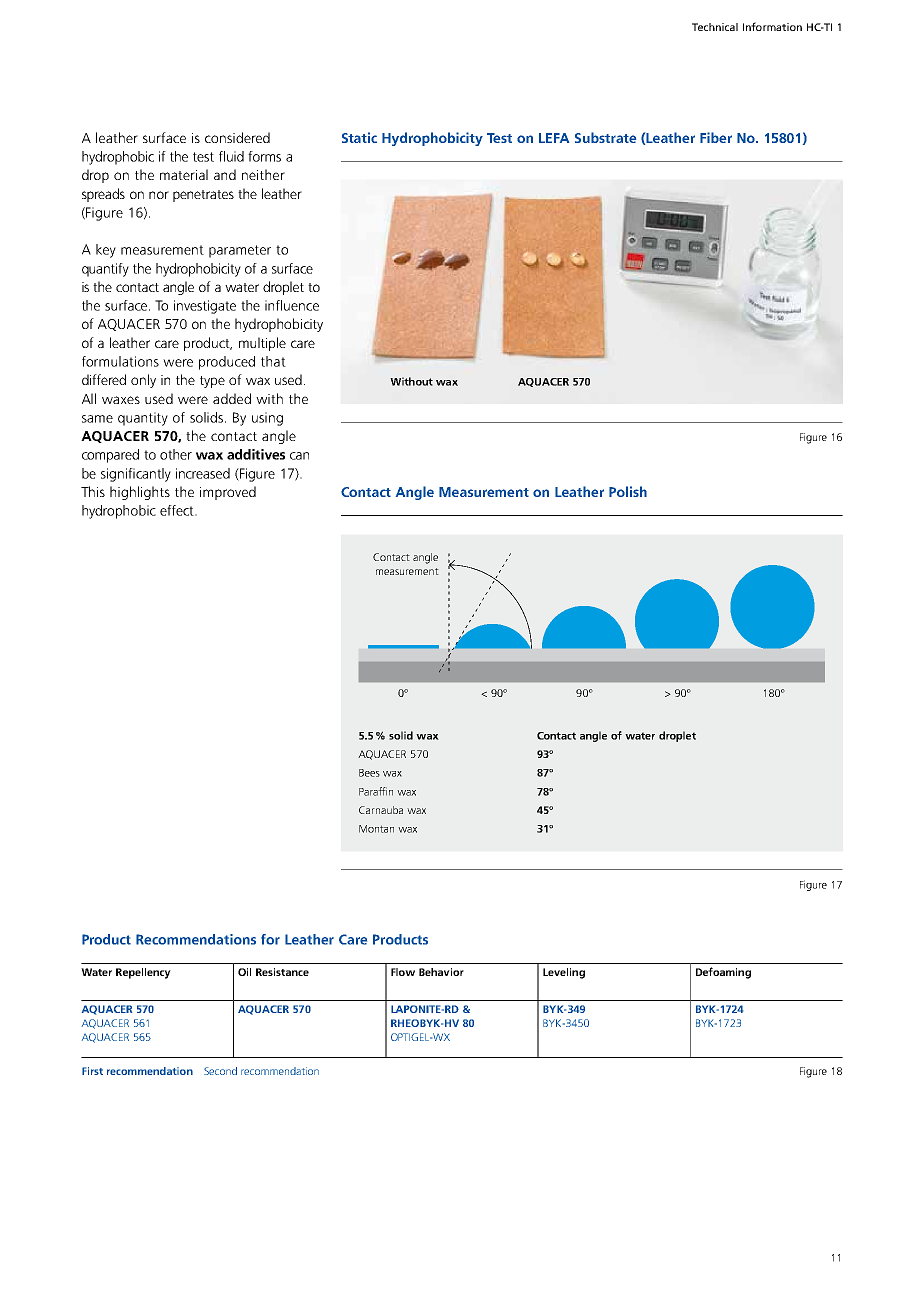  Describe the element at coordinates (628, 491) in the image. I see `Polish` at that location.
